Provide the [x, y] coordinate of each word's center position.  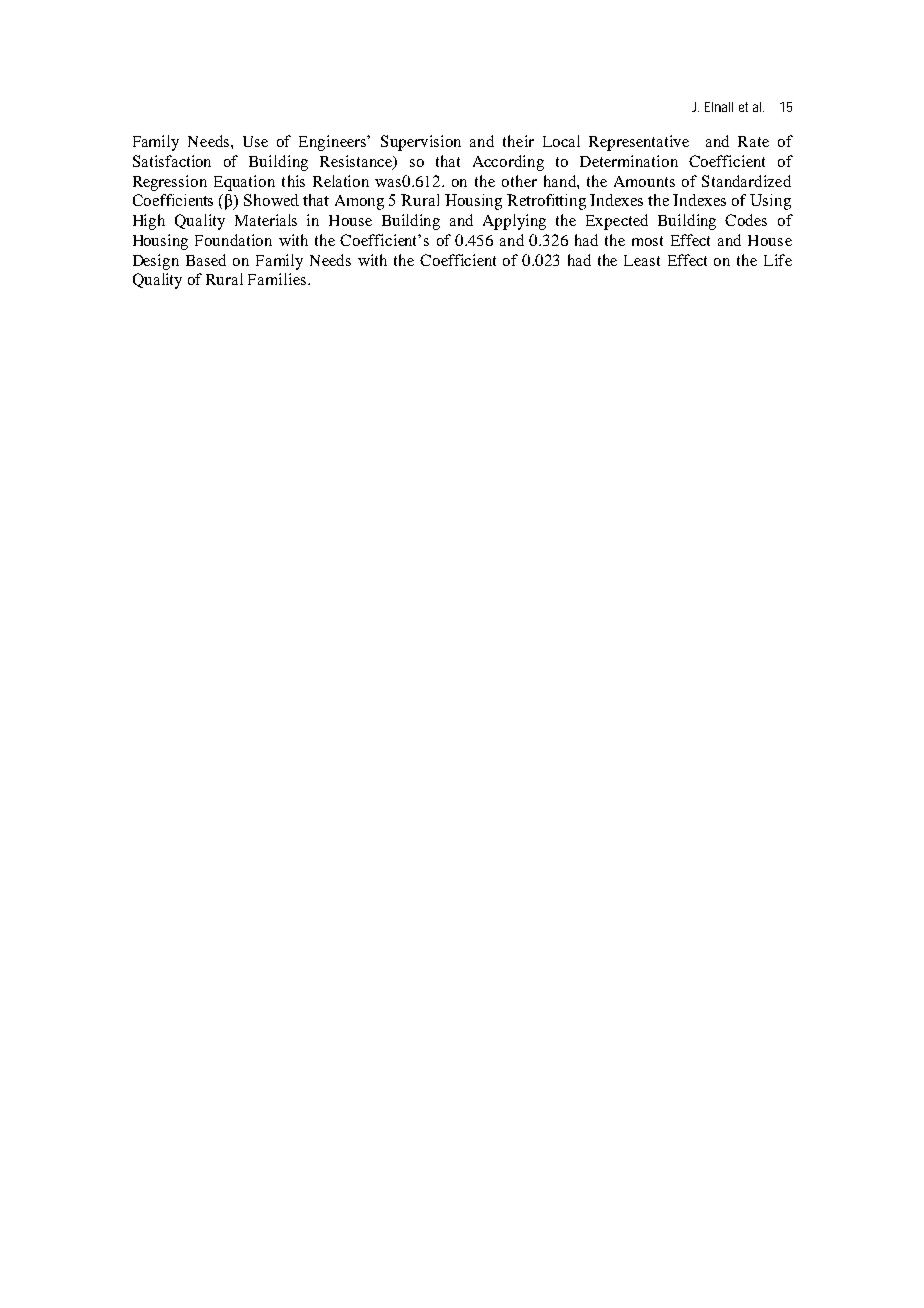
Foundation [233, 240]
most [647, 241]
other [519, 181]
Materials [266, 220]
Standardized [746, 181]
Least [642, 260]
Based [206, 260]
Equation [244, 183]
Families [277, 279]
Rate [753, 141]
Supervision [421, 143]
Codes [746, 220]
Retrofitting [546, 202]
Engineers [334, 143]
